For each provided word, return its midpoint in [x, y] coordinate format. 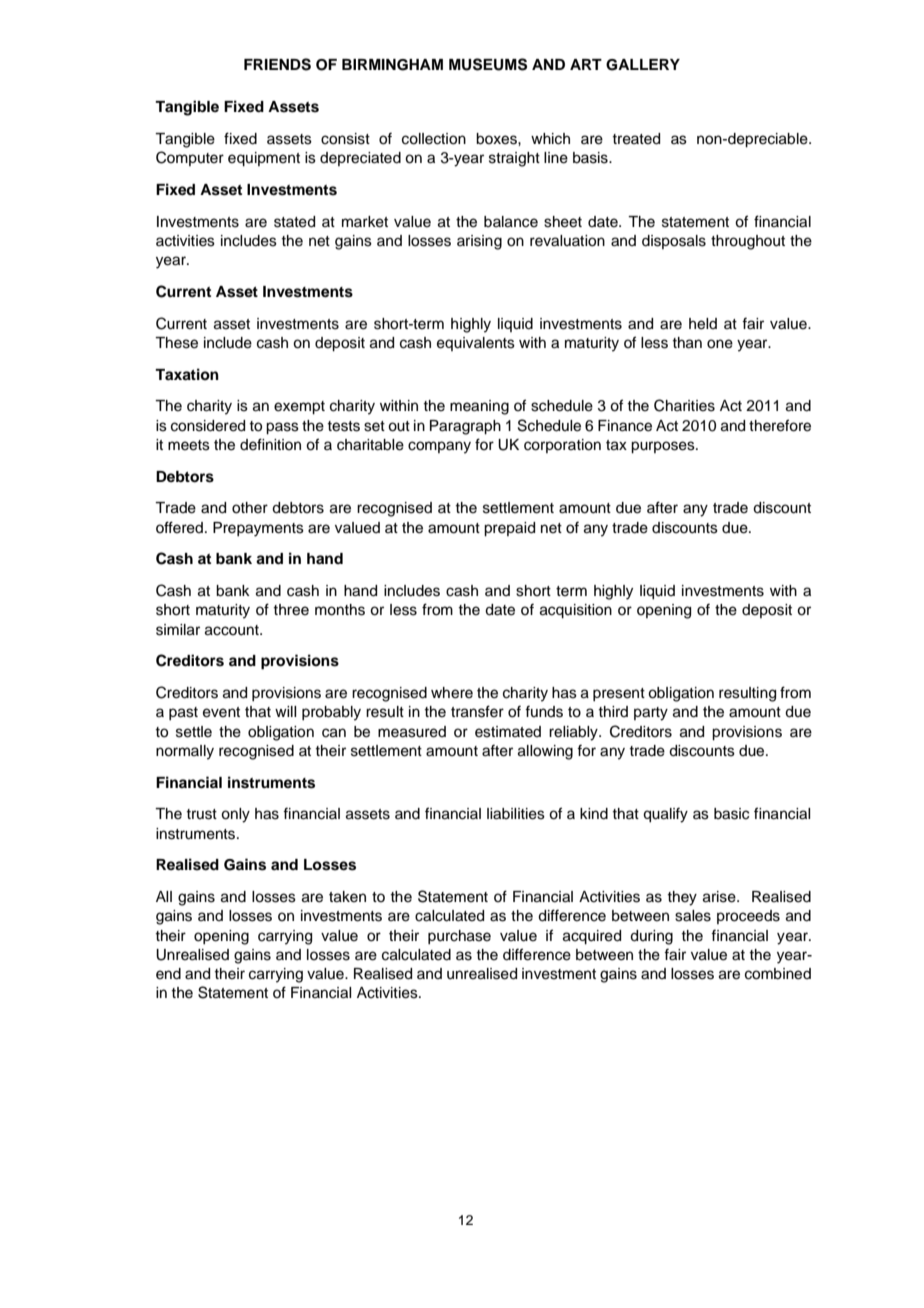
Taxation [187, 374]
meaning [479, 407]
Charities [684, 405]
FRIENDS [277, 64]
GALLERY [643, 65]
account [233, 630]
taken [347, 897]
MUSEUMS [488, 64]
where [452, 693]
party [651, 714]
